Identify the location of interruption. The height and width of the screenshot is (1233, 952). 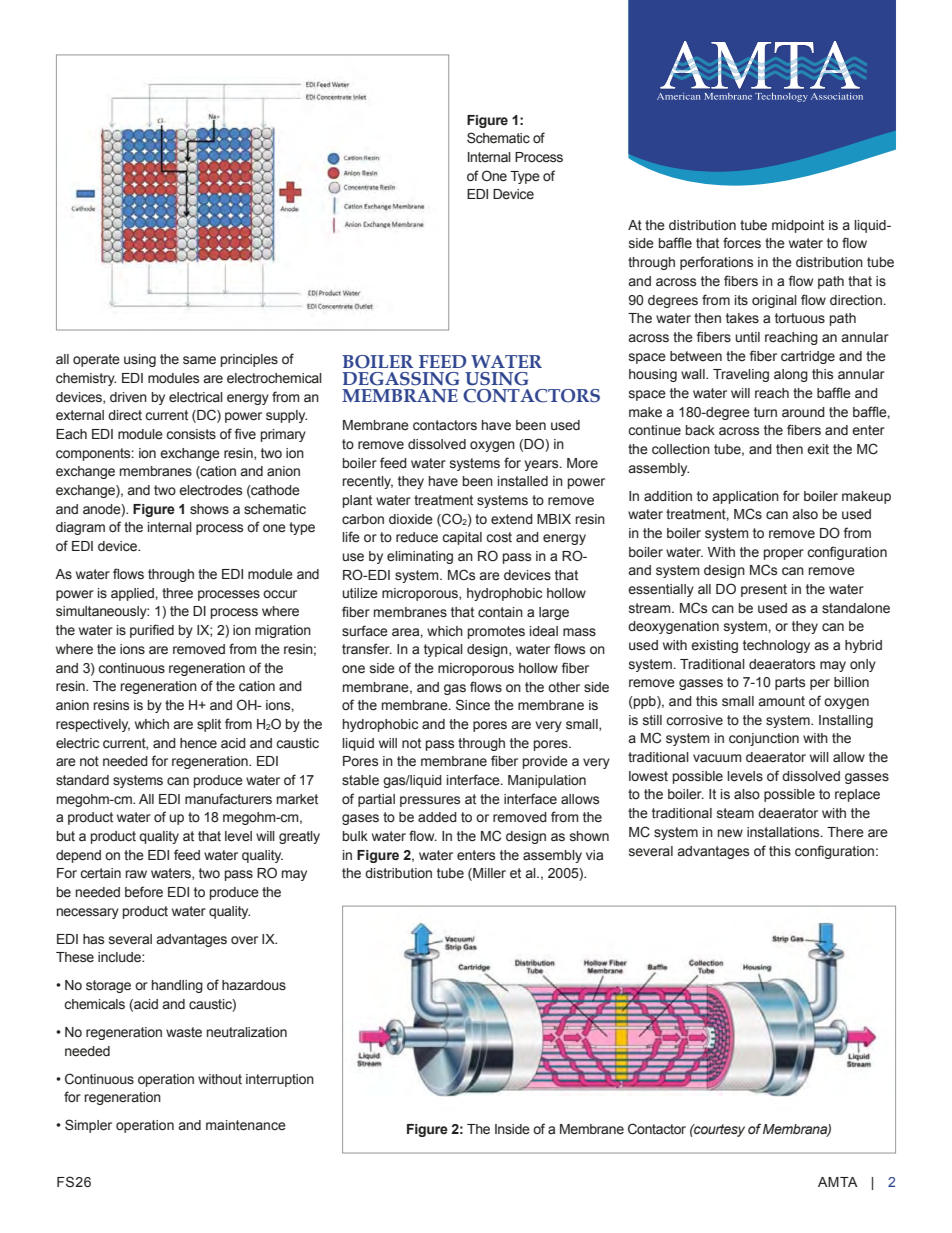
(280, 1080).
